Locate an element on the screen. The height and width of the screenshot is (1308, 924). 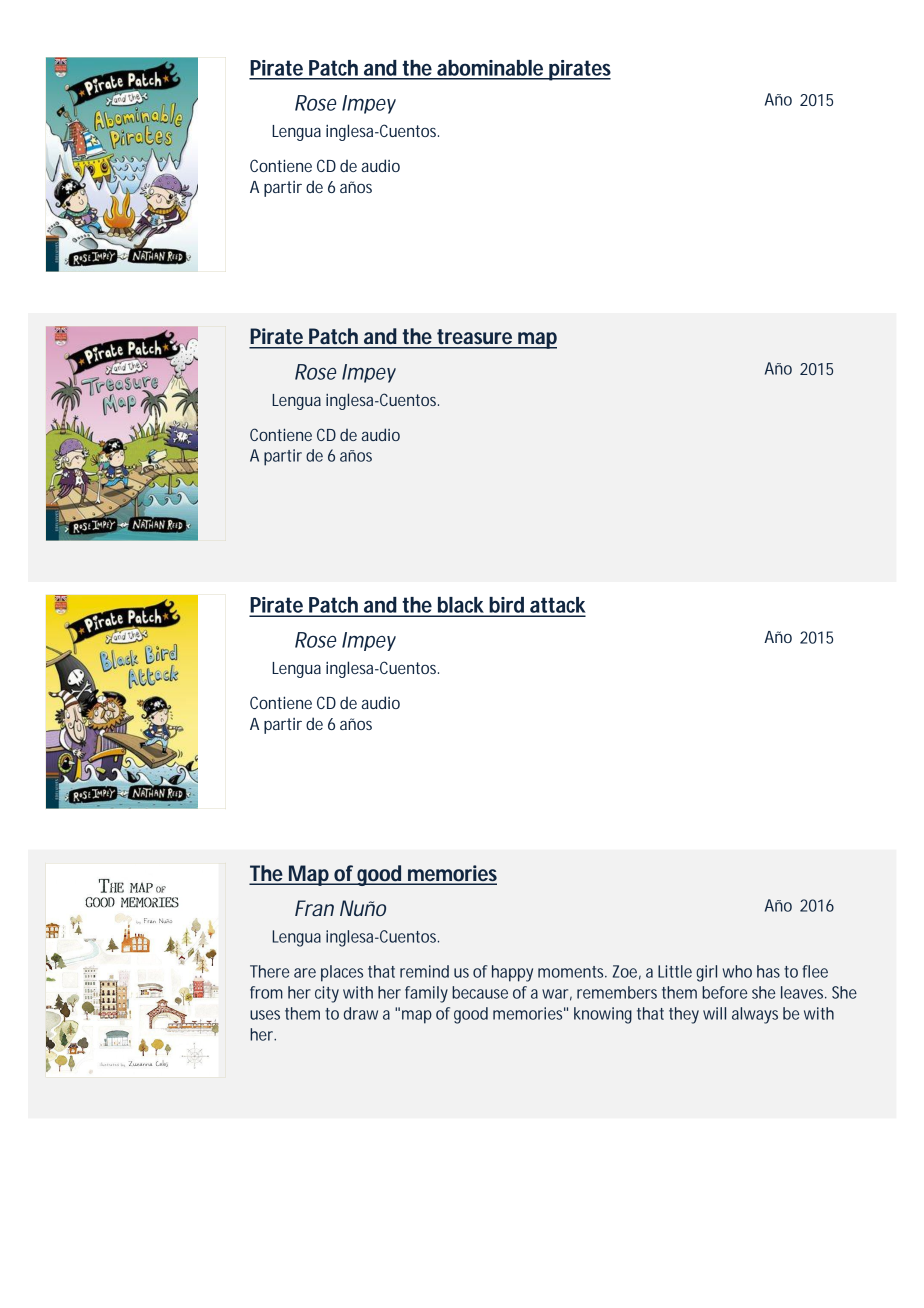
knowing is located at coordinates (603, 1015).
